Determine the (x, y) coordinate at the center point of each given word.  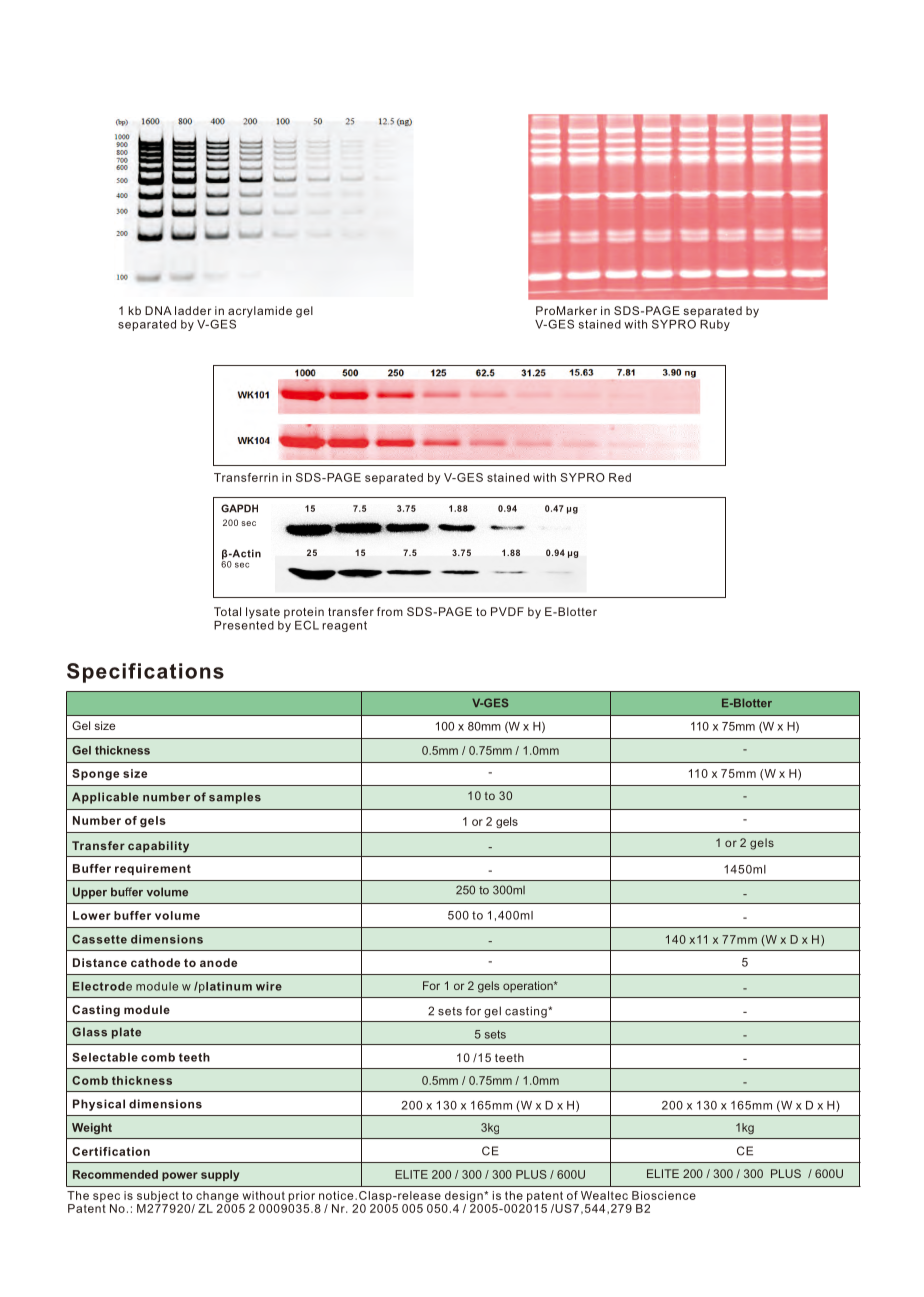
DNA (158, 310)
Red (620, 477)
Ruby (714, 324)
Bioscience (664, 1195)
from (390, 611)
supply (220, 1176)
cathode (155, 962)
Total (227, 611)
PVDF (507, 611)
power (180, 1176)
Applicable (105, 798)
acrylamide (260, 313)
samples (235, 798)
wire (269, 986)
